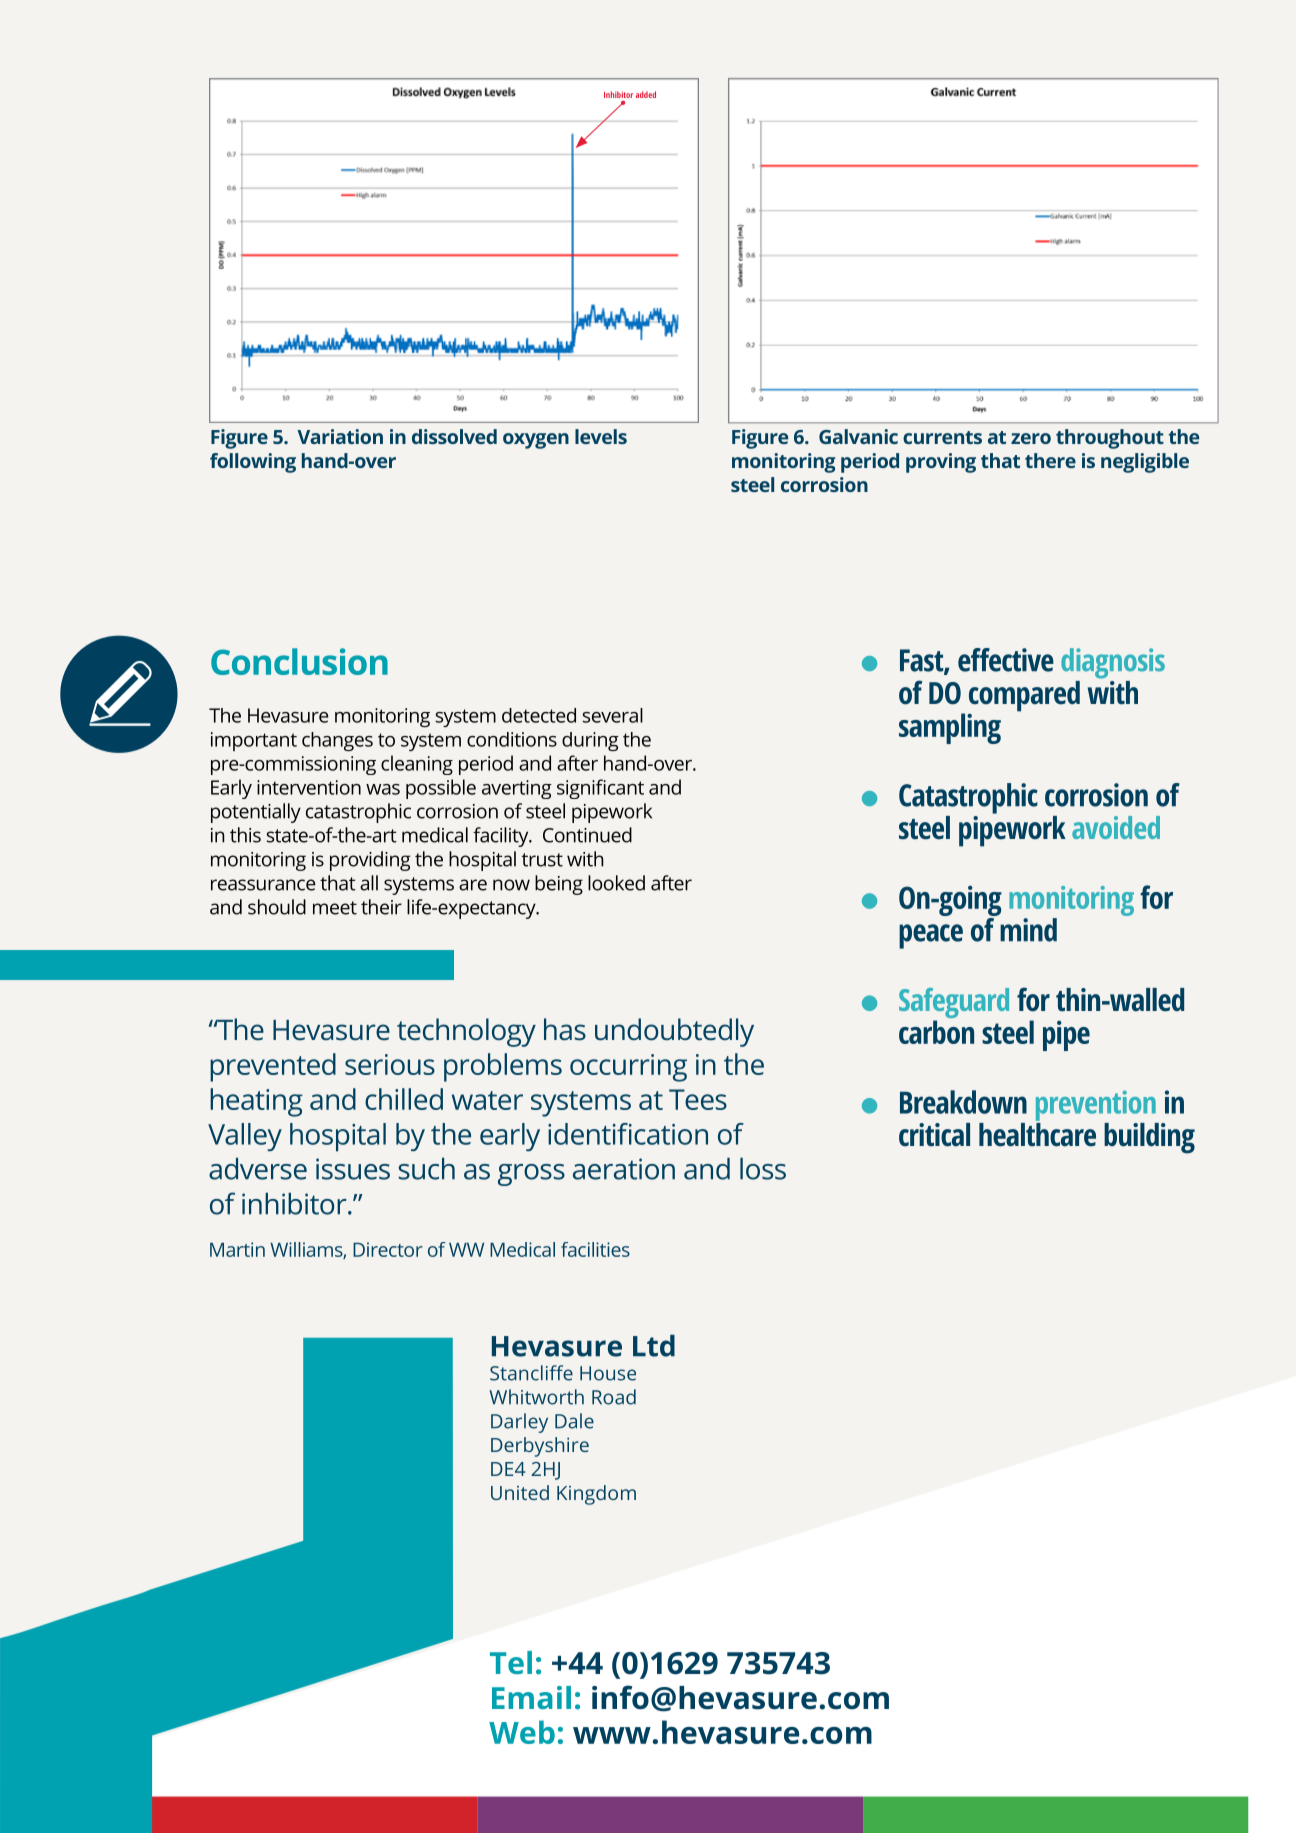 This page has height=1833, width=1296. I want to click on mind, so click(1028, 930).
